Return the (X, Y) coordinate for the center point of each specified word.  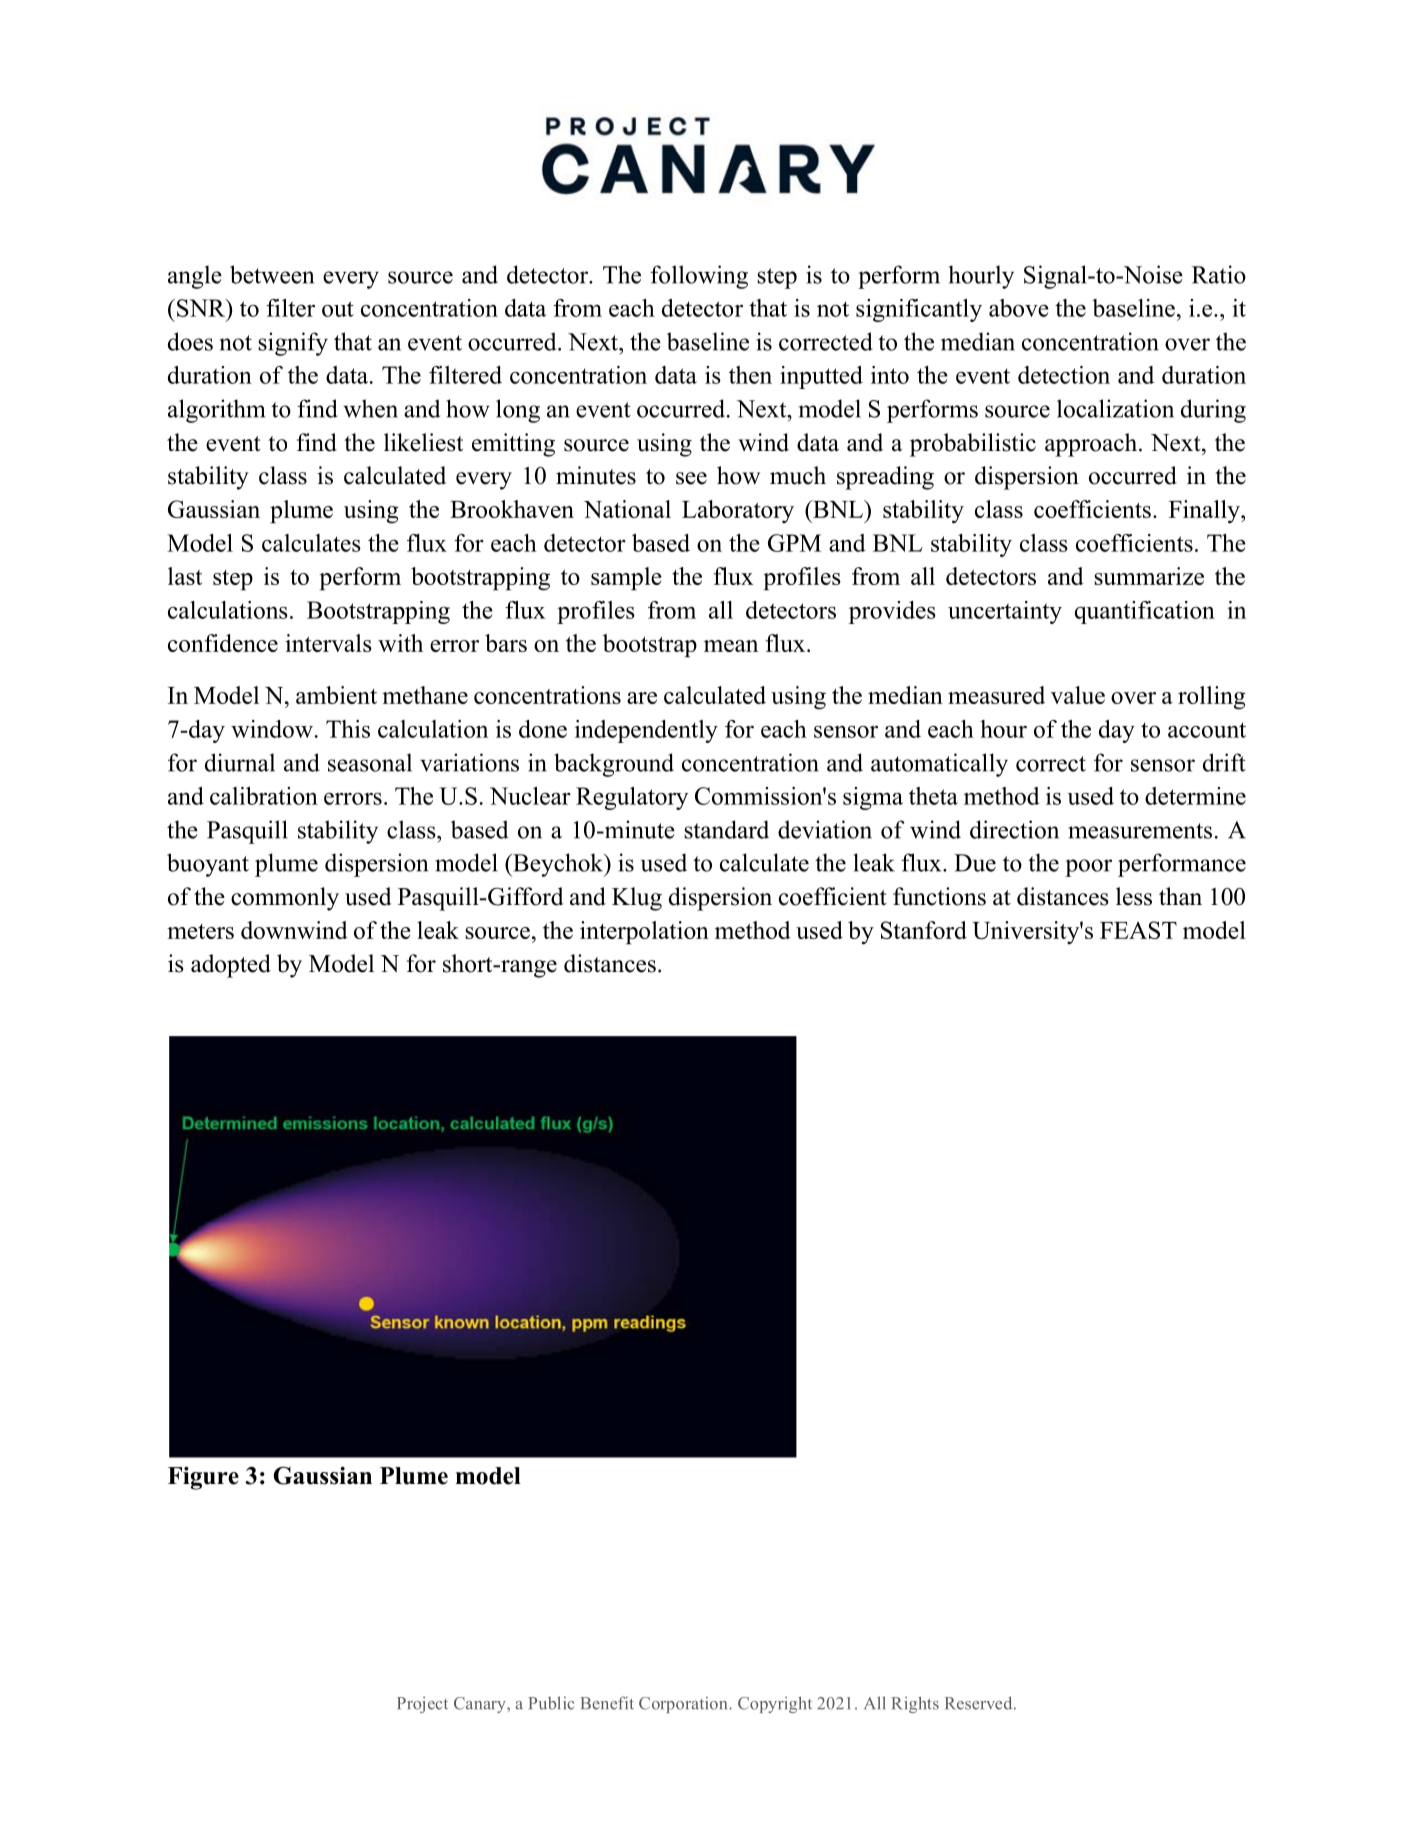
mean (731, 646)
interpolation (644, 932)
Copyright (775, 1704)
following (699, 277)
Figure (203, 1478)
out (338, 309)
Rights (915, 1704)
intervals (328, 643)
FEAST (1138, 930)
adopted (231, 966)
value (1078, 695)
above (1019, 308)
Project (422, 1704)
